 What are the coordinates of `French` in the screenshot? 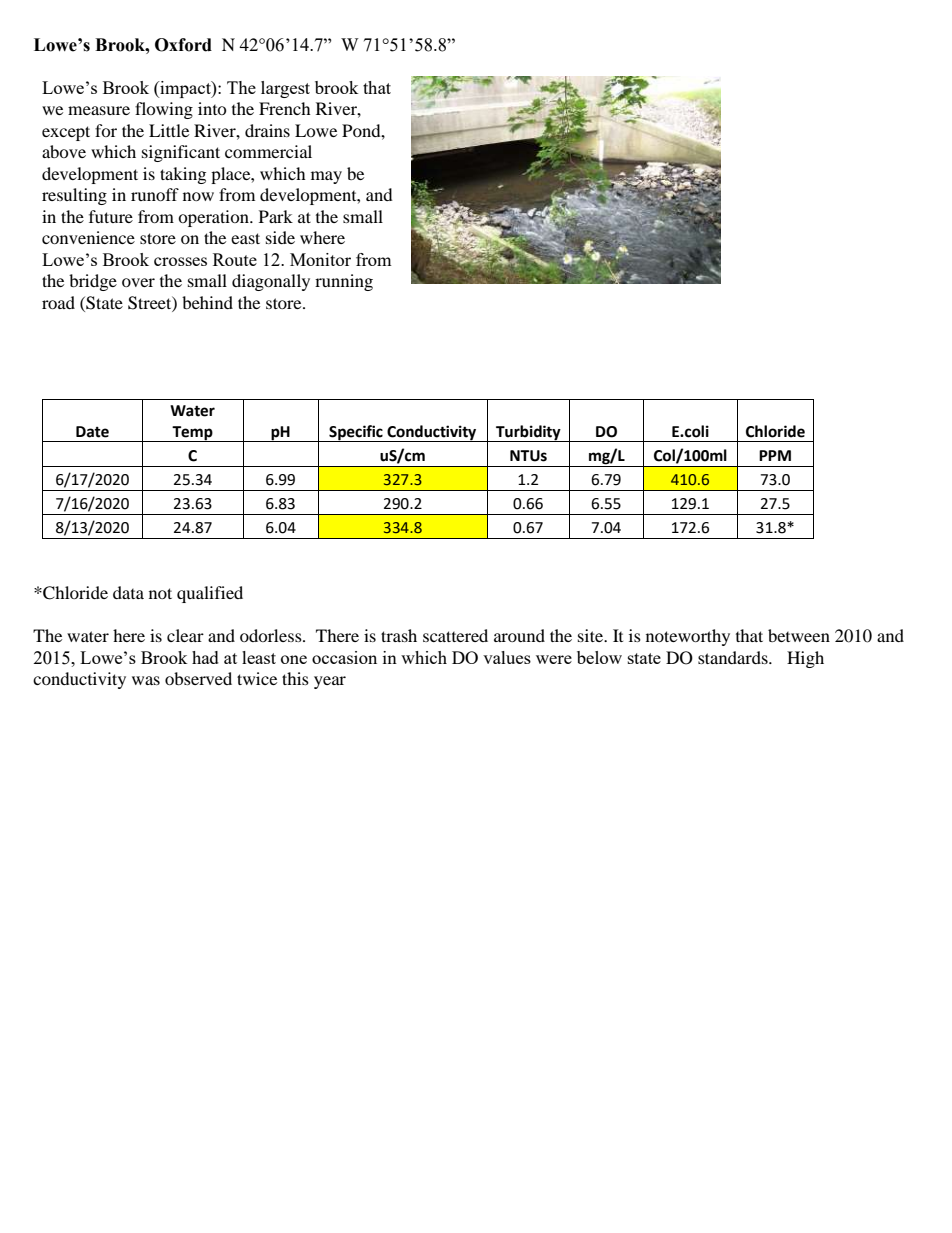 It's located at (285, 108).
